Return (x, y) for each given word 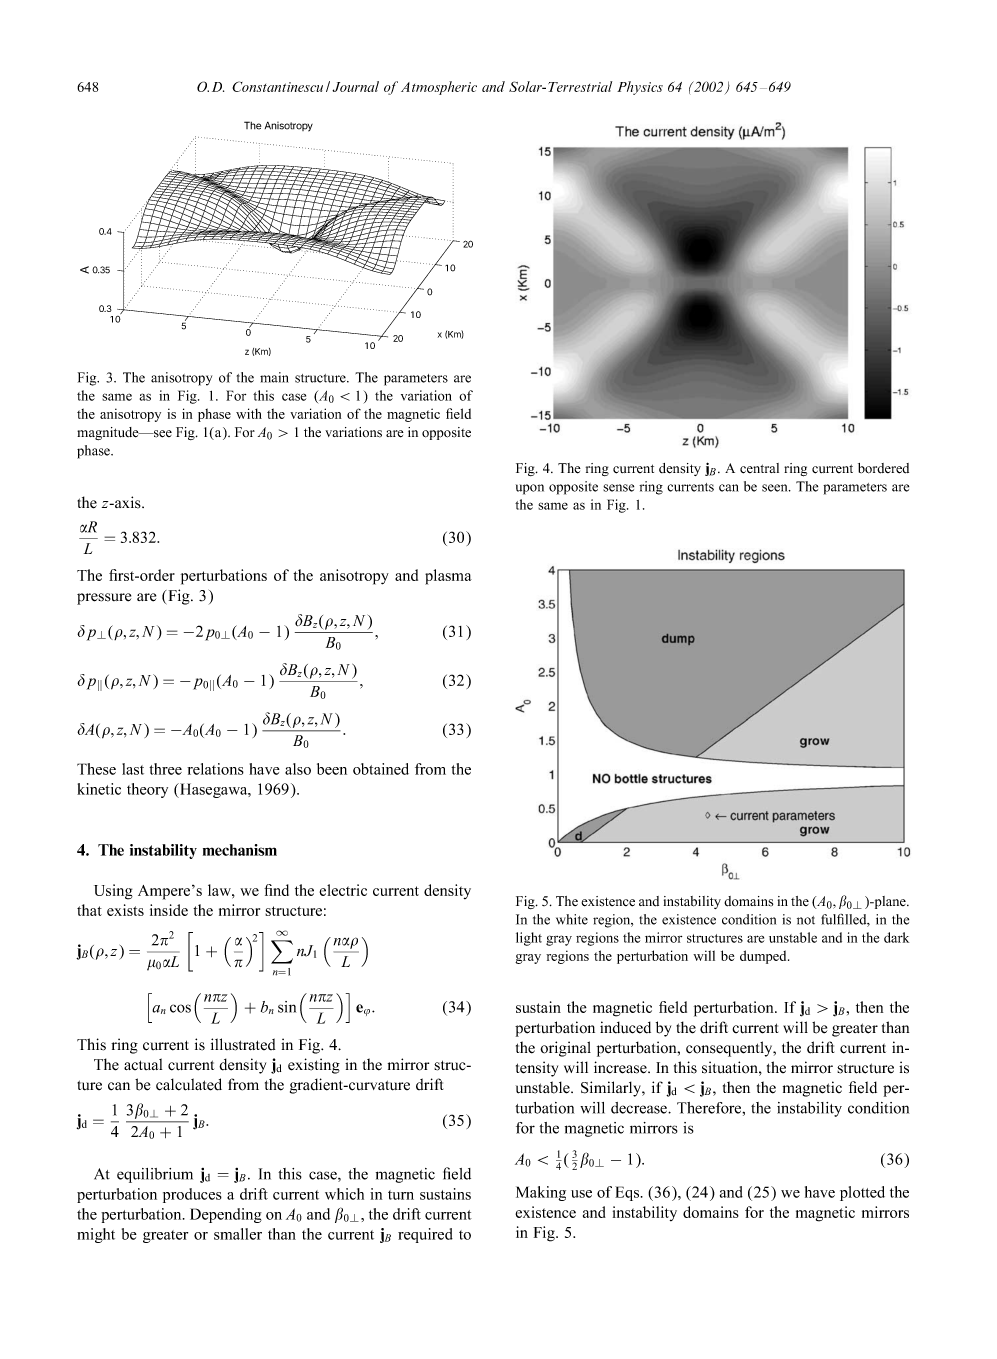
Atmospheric (439, 88)
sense (618, 488)
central (759, 468)
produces (192, 1195)
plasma (448, 577)
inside (169, 910)
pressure (104, 599)
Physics (640, 88)
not (806, 920)
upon (530, 489)
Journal (355, 86)
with (249, 413)
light (529, 939)
